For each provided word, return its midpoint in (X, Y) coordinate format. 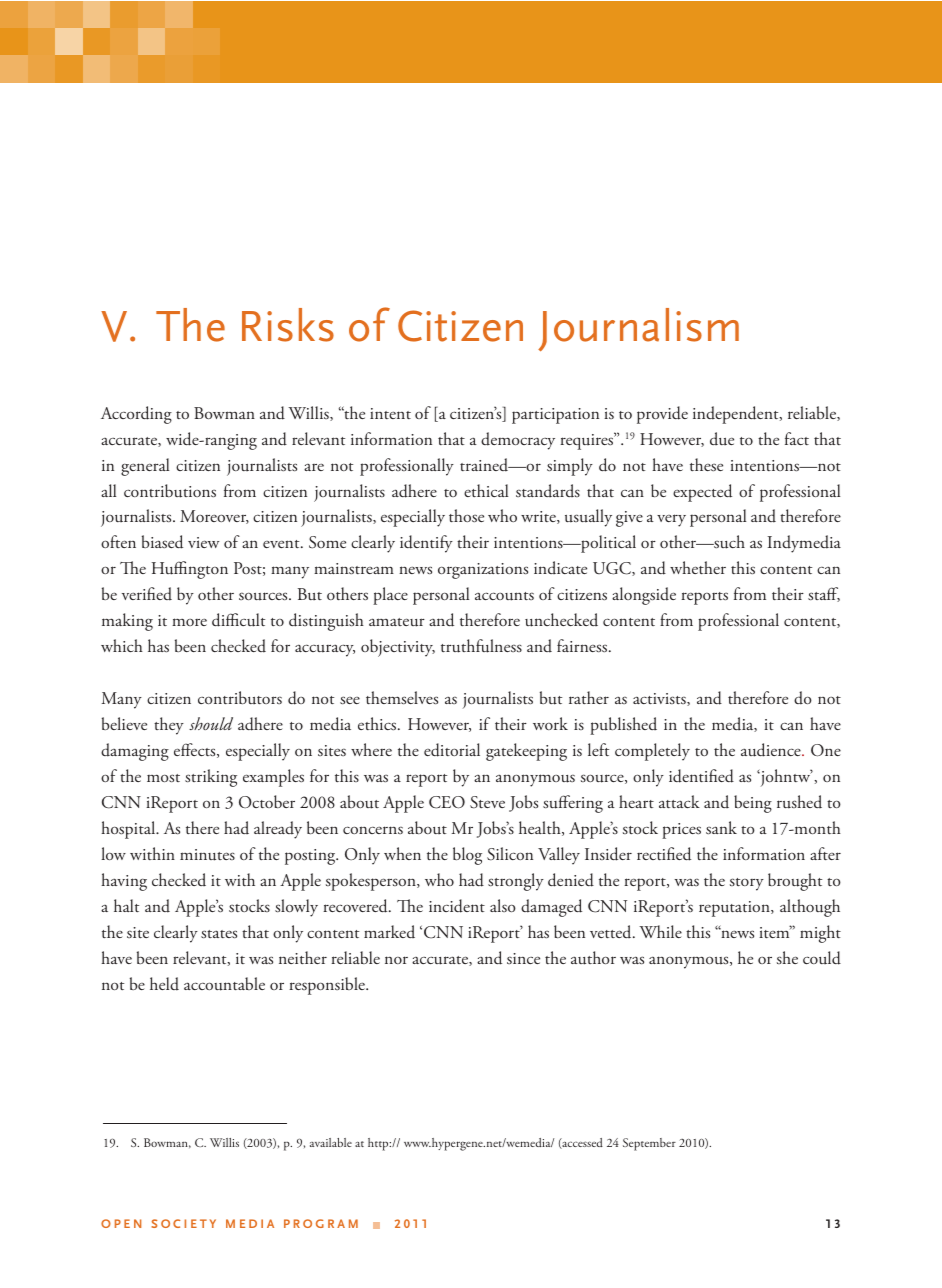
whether (698, 567)
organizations (483, 571)
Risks (288, 325)
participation (555, 416)
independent (737, 415)
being (753, 804)
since (523, 958)
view (203, 542)
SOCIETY (183, 1223)
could (822, 958)
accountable (224, 984)
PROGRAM (321, 1223)
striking (211, 778)
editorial (452, 750)
